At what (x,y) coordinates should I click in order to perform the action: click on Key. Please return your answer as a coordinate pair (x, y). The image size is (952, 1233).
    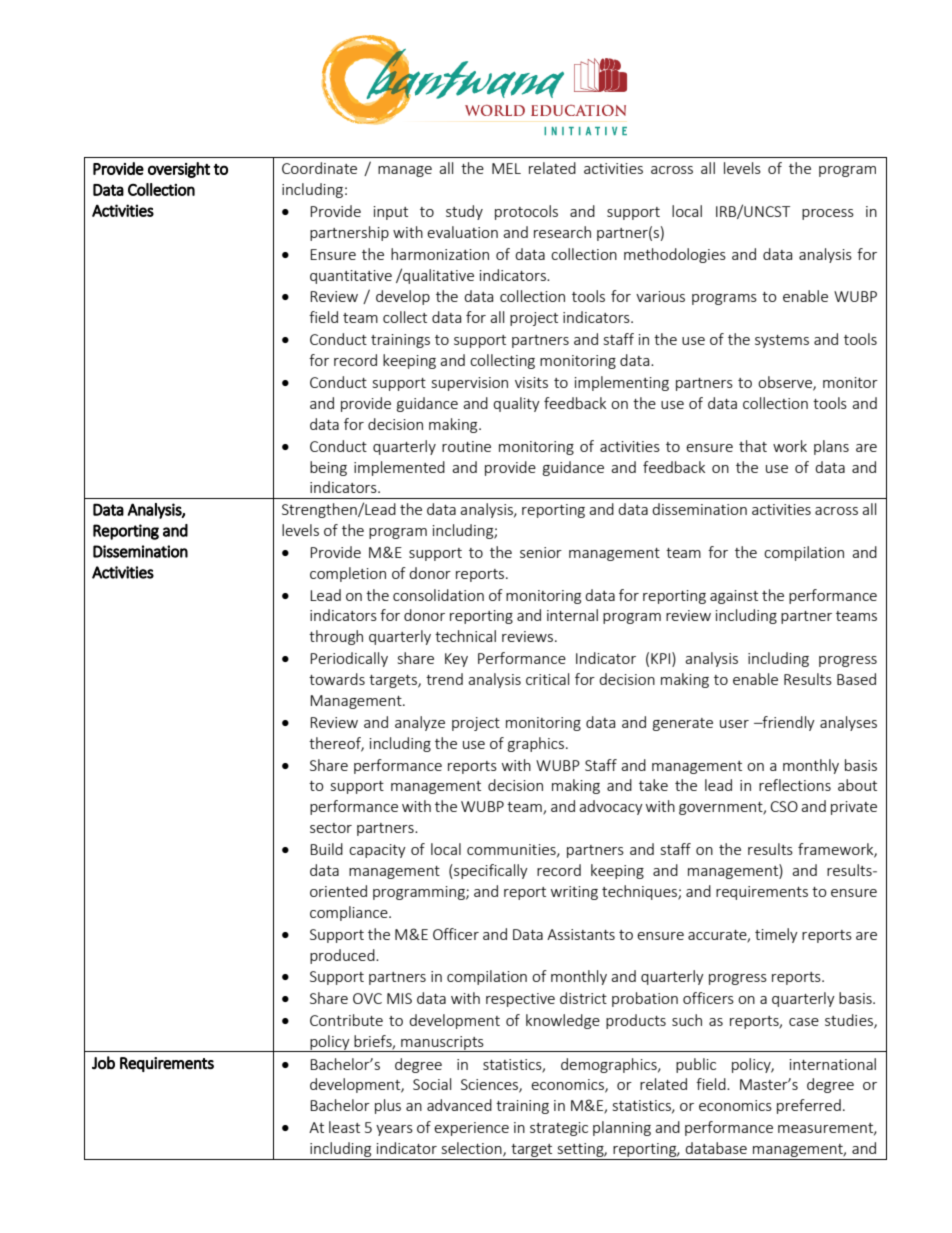
    Looking at the image, I should click on (456, 660).
